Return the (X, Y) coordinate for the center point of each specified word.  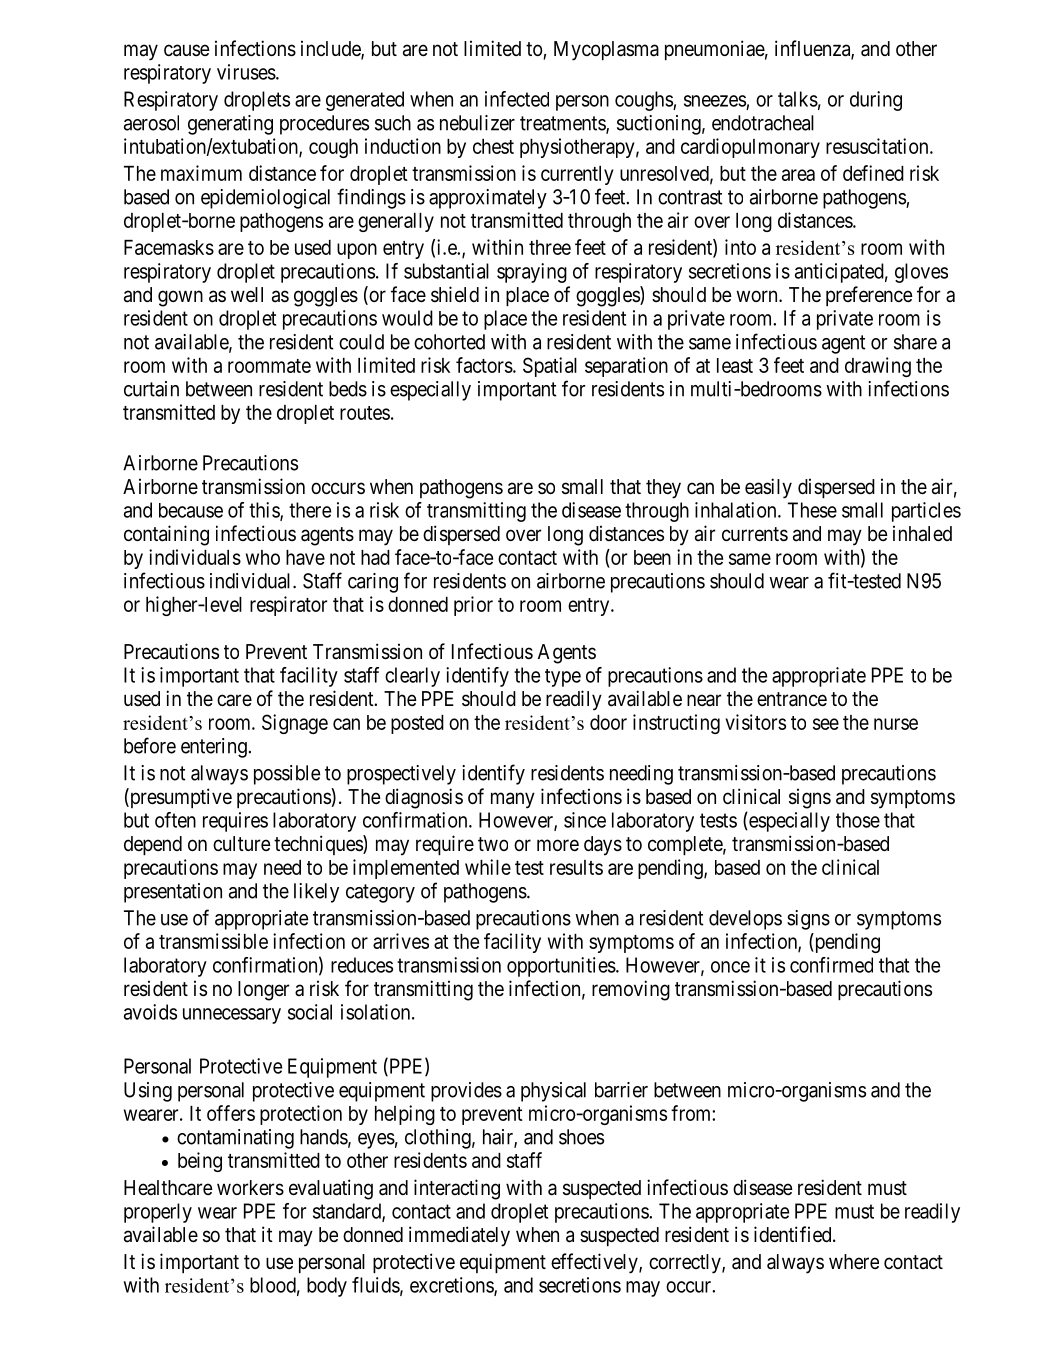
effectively (595, 1263)
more (558, 845)
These (812, 510)
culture (242, 843)
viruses (246, 72)
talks (798, 99)
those (858, 820)
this (265, 511)
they (663, 489)
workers (250, 1188)
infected (517, 99)
